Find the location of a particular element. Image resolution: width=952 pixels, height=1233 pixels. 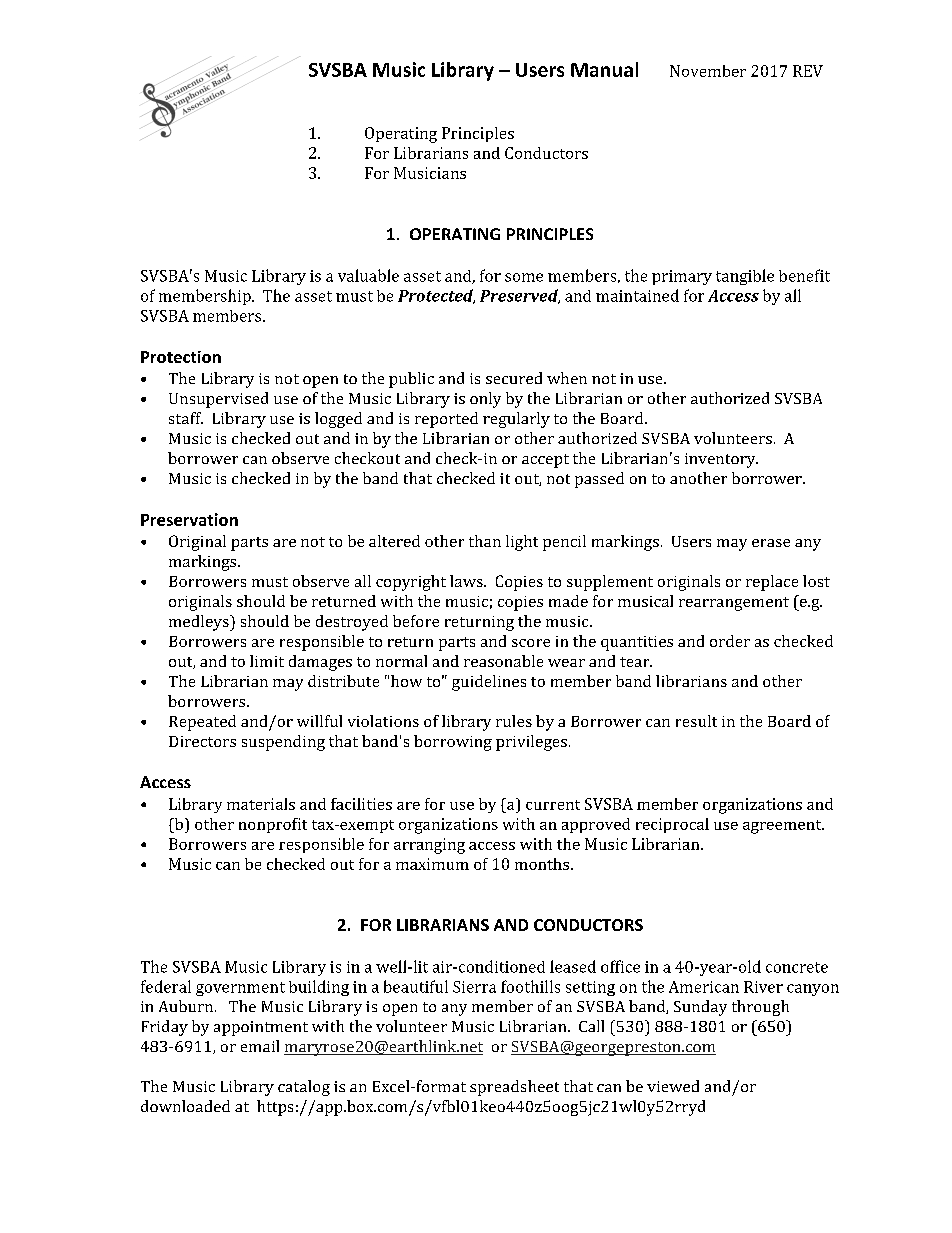

November is located at coordinates (708, 71).
